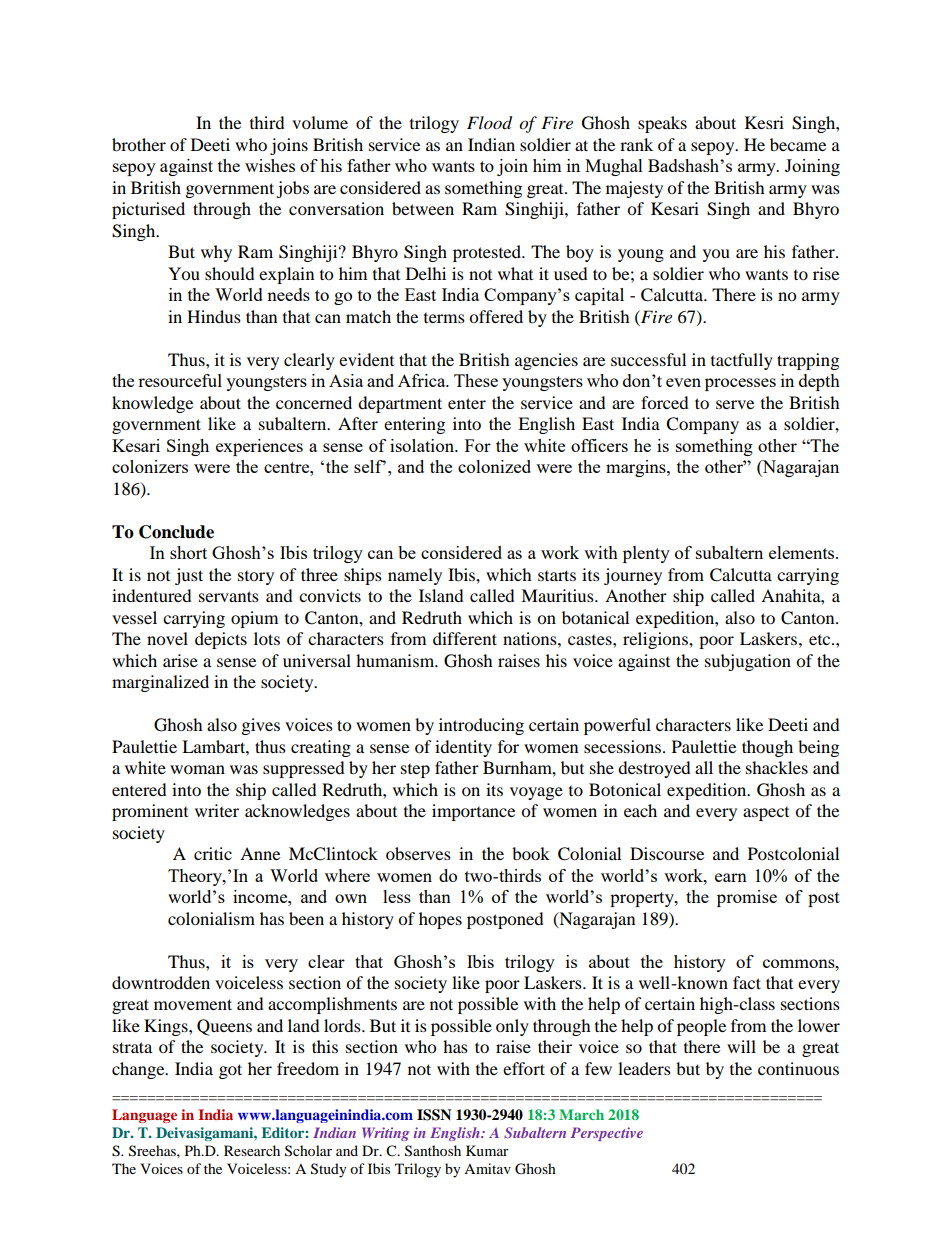  What do you see at coordinates (489, 123) in the image?
I see `Flood` at bounding box center [489, 123].
